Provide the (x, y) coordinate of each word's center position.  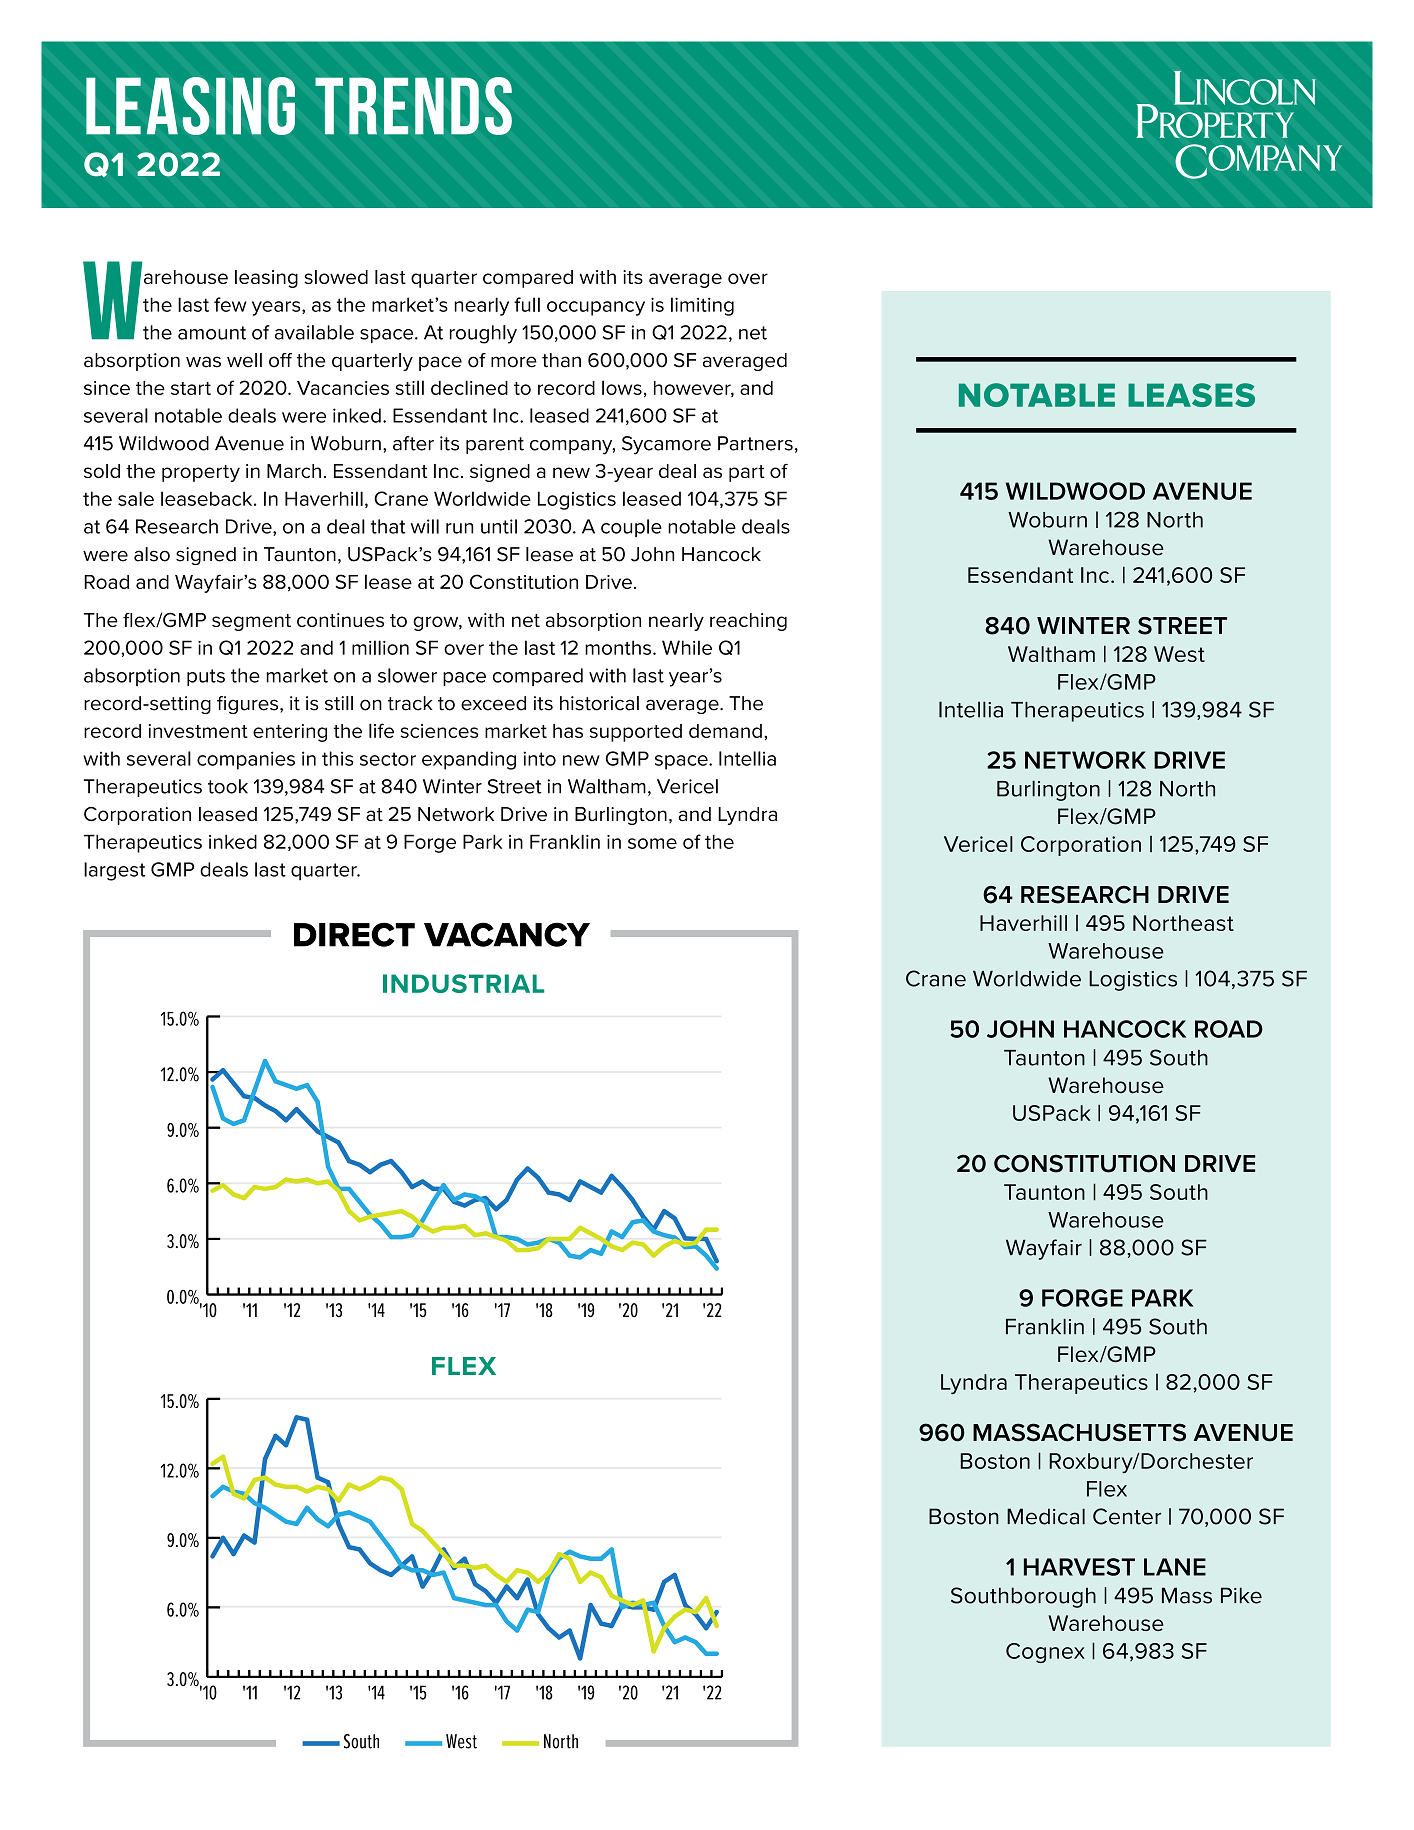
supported (636, 733)
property (201, 473)
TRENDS (413, 106)
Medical (1046, 1516)
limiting (702, 306)
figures (249, 705)
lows (622, 387)
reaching (748, 622)
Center (1127, 1516)
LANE (1175, 1567)
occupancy (596, 308)
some (652, 843)
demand (725, 731)
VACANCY (507, 934)
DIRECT (354, 934)
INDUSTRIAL (463, 983)
